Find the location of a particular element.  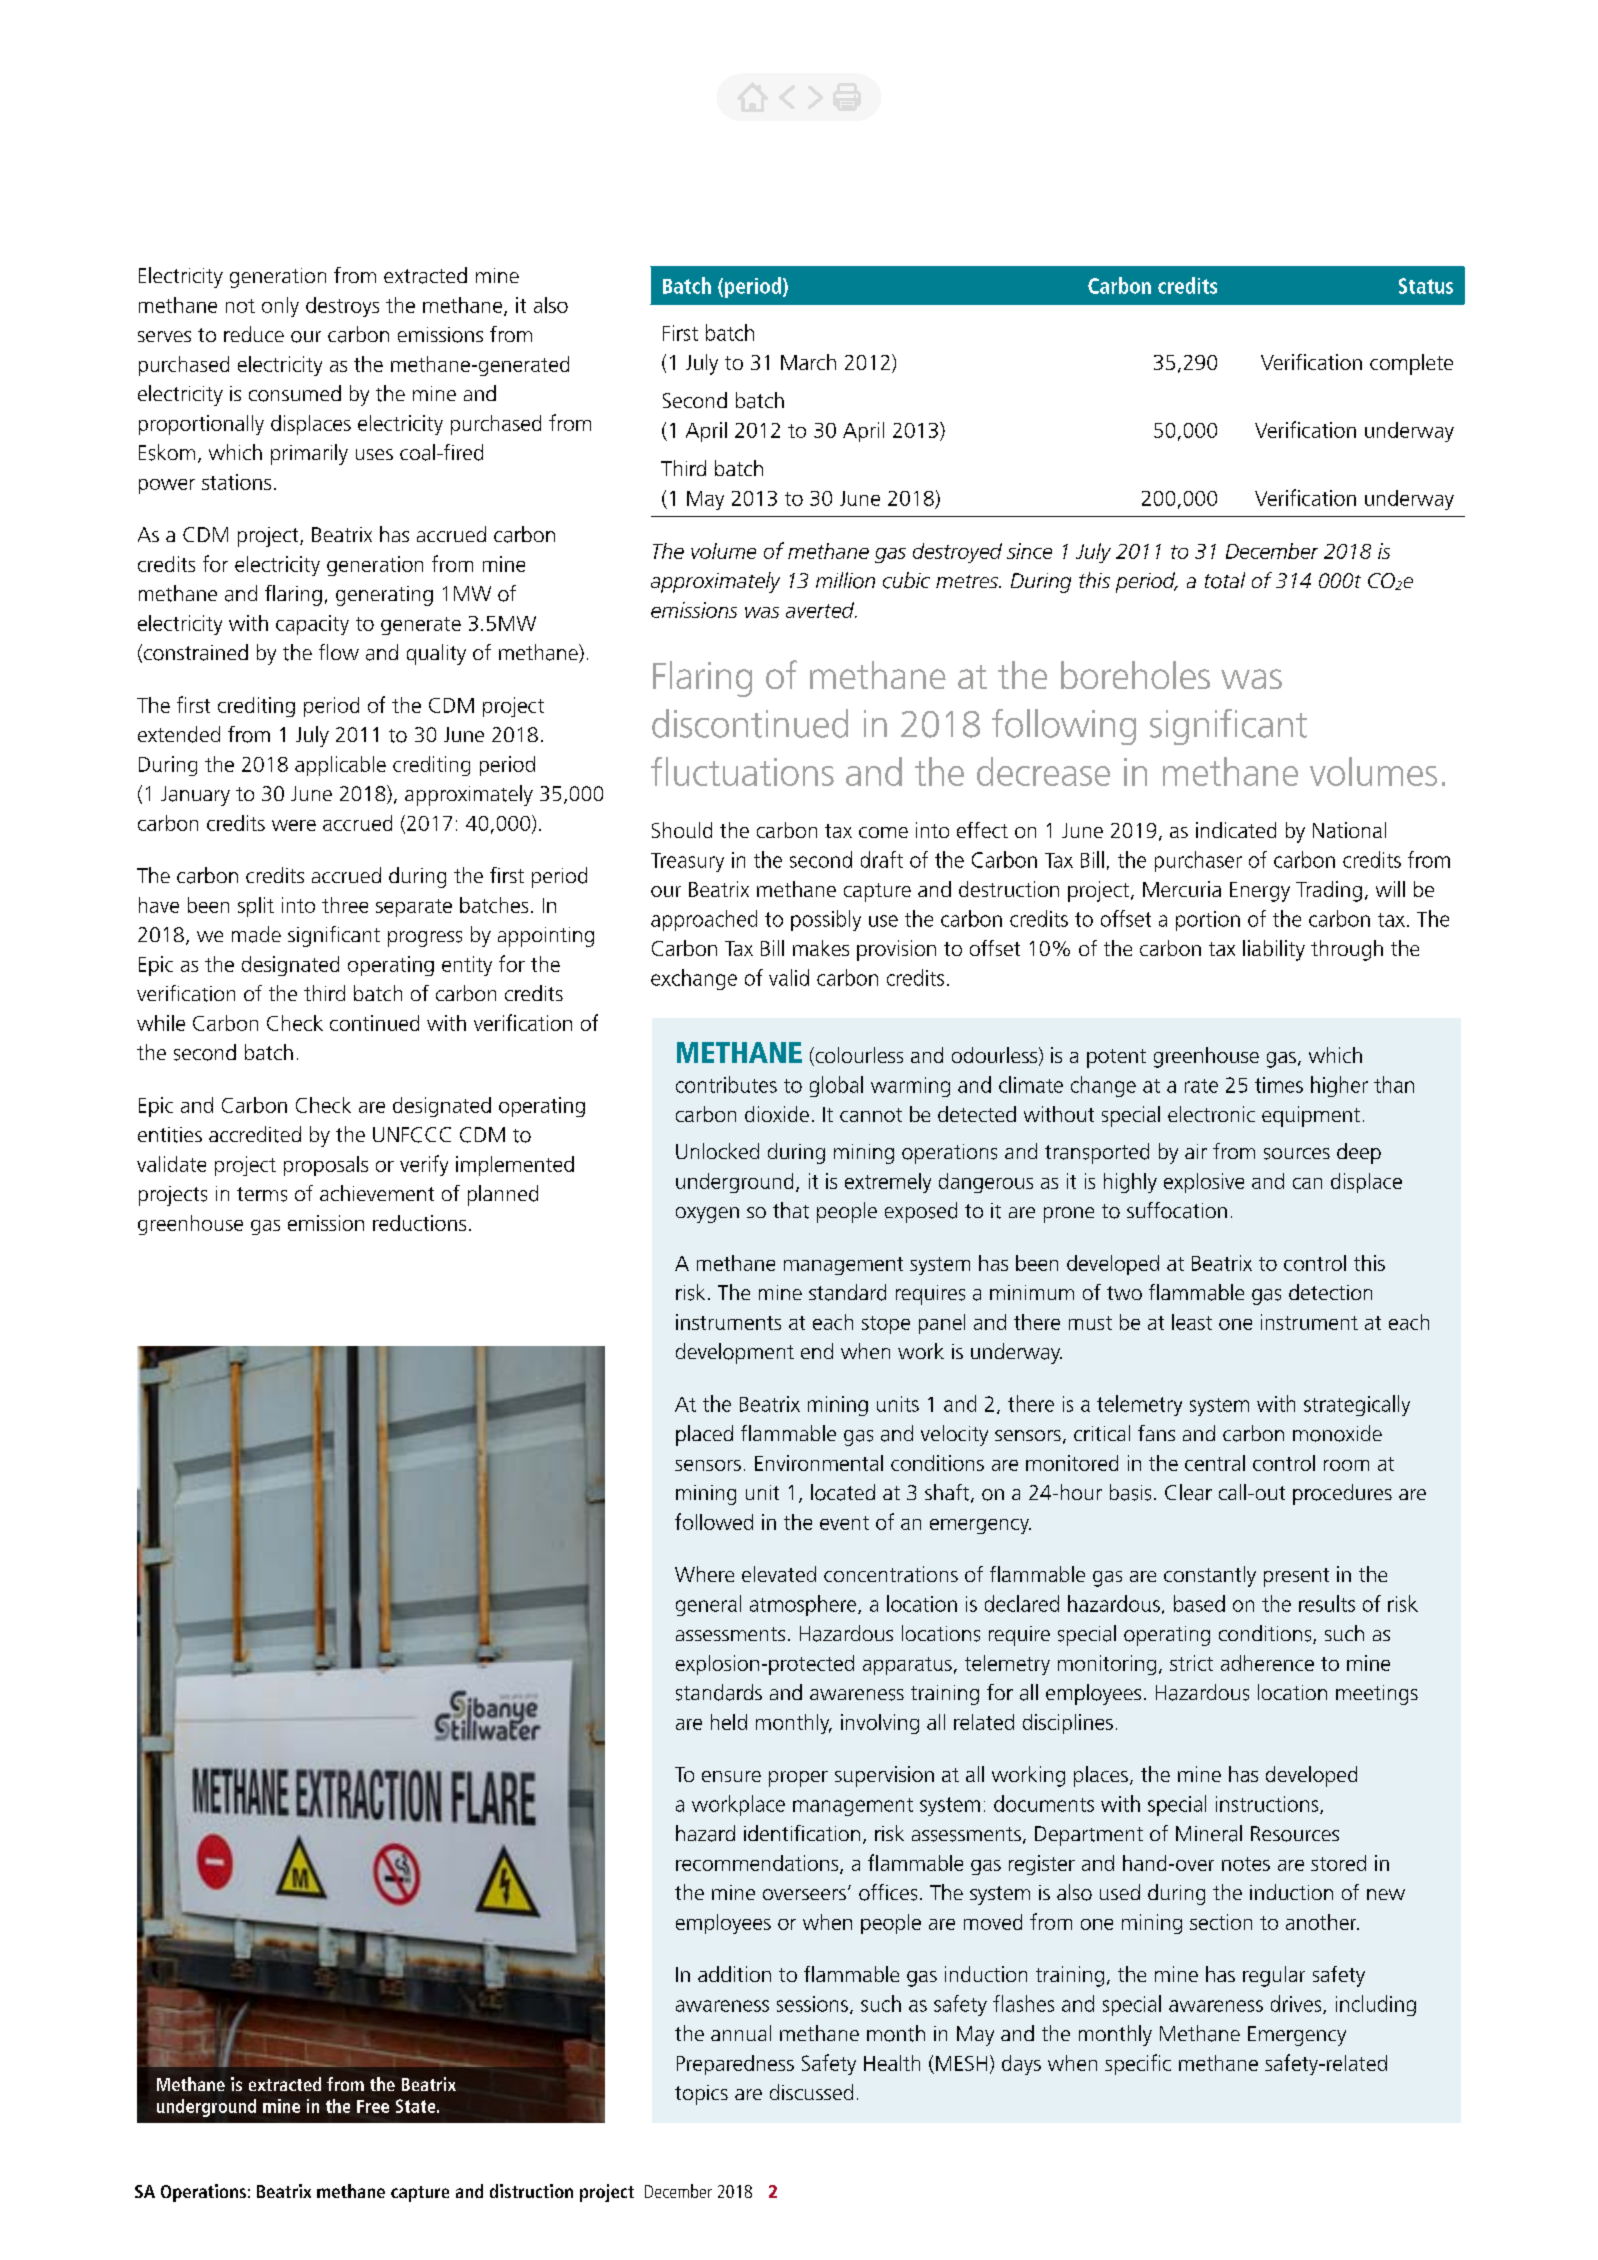

three is located at coordinates (345, 905).
